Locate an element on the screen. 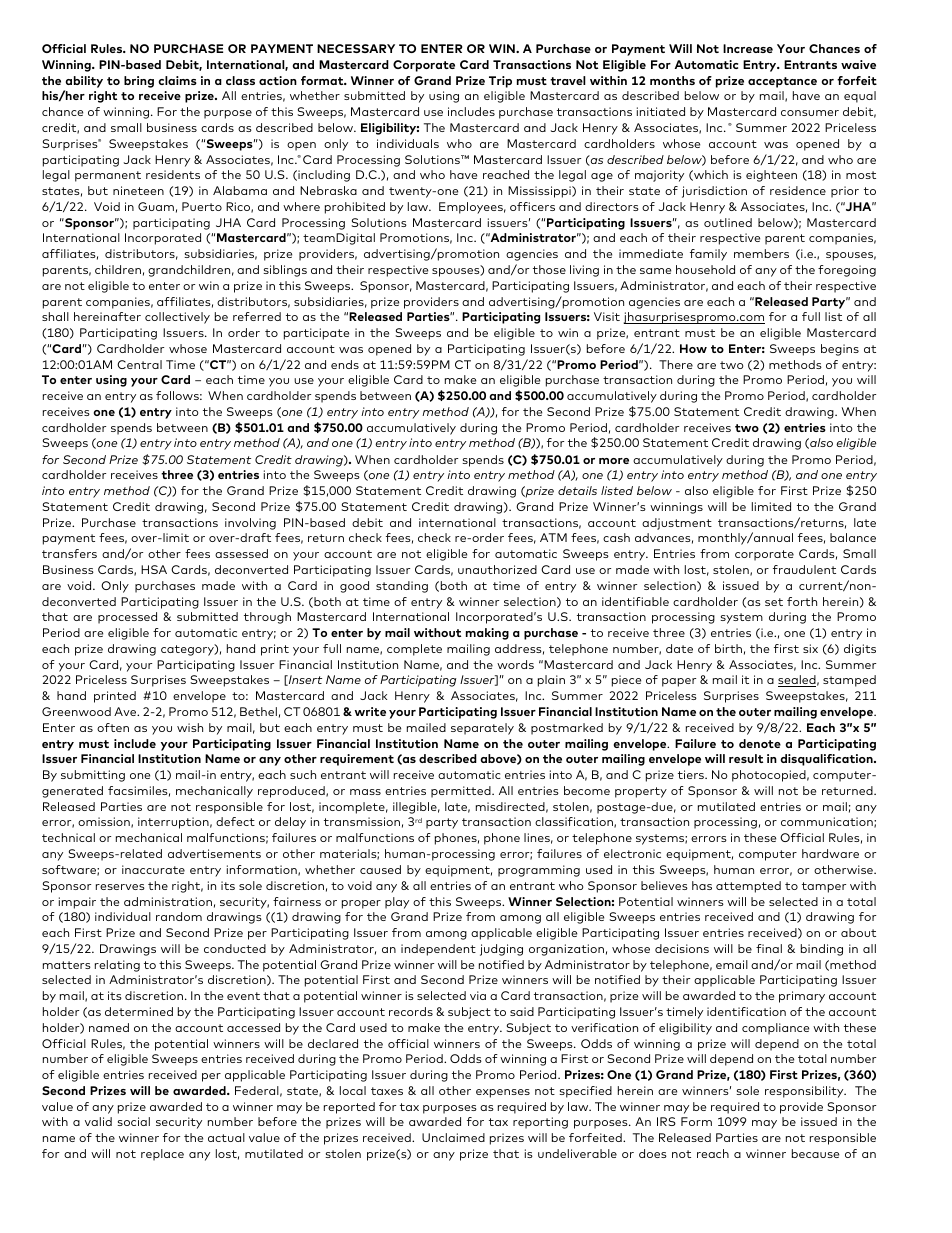  those is located at coordinates (549, 269).
